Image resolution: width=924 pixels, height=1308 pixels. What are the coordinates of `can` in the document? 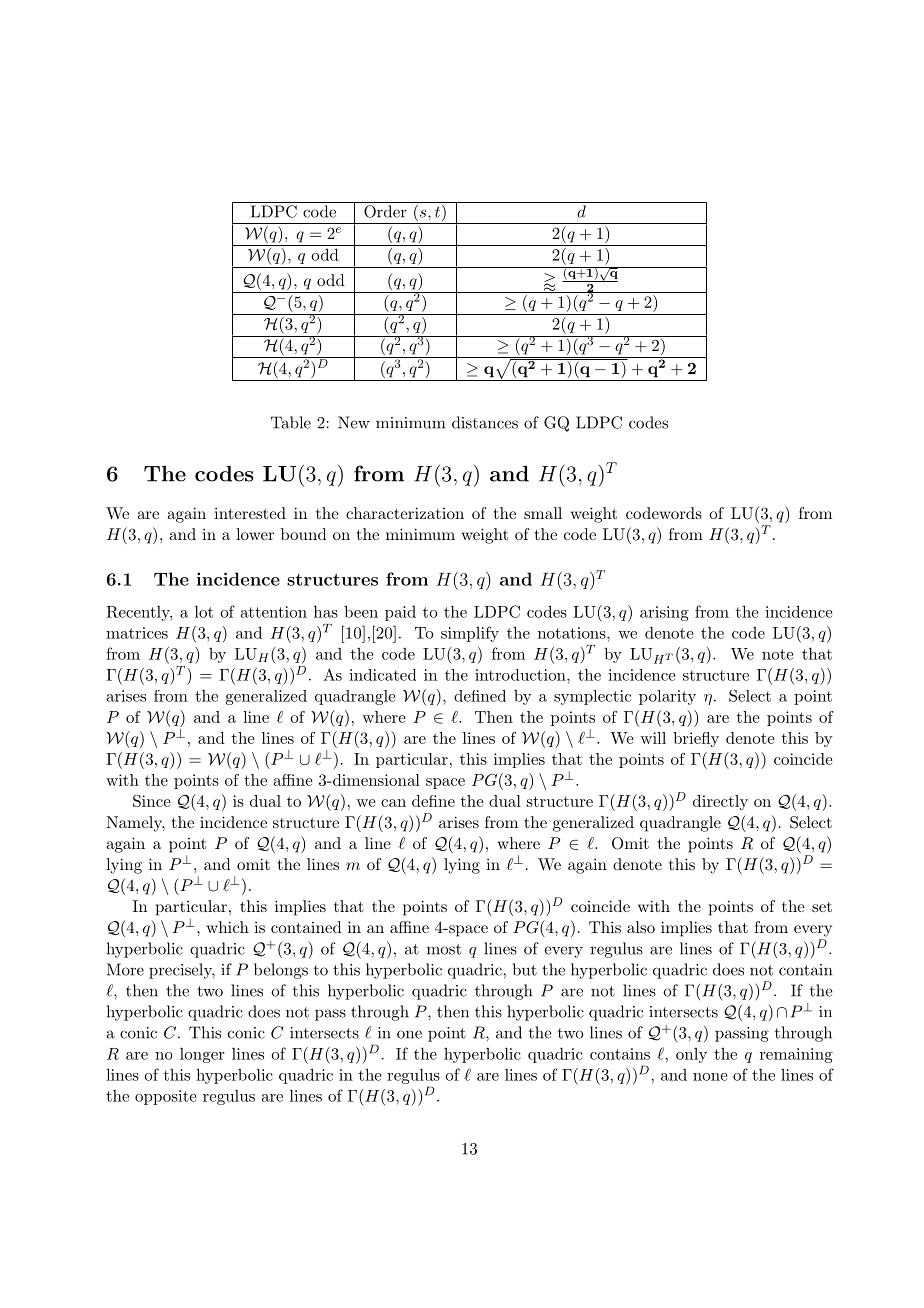 It's located at (393, 803).
